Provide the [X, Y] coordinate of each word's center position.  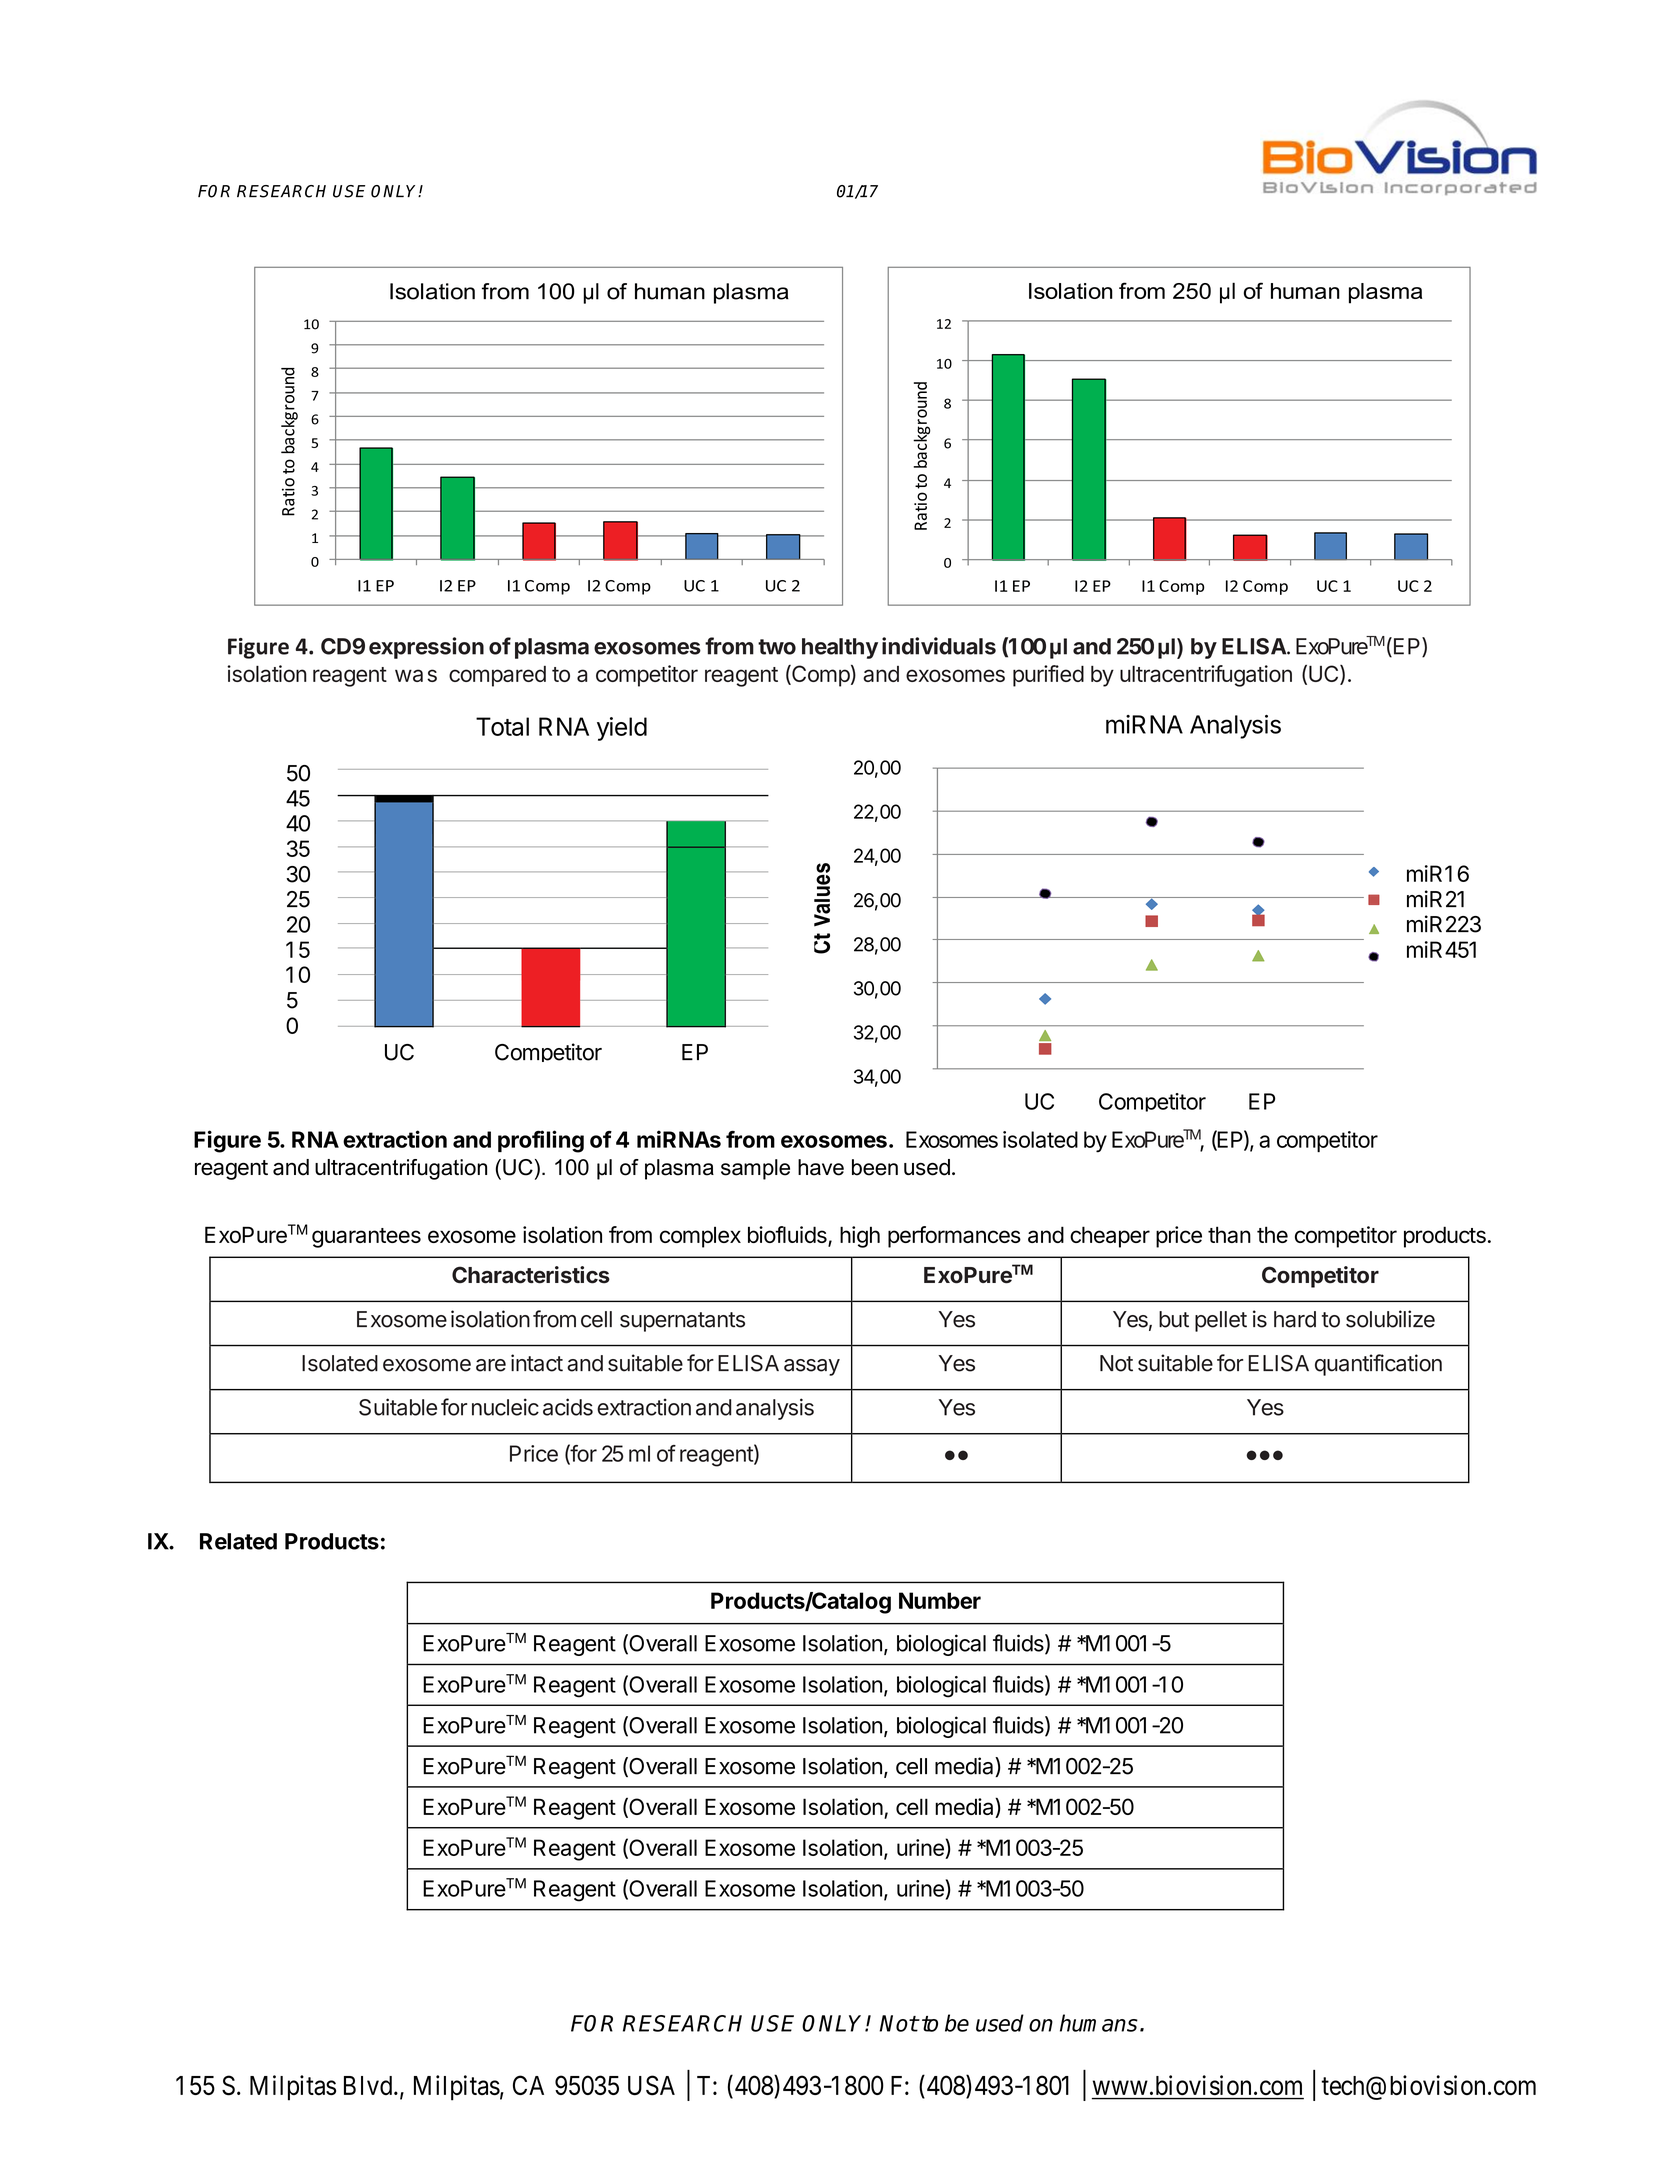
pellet [1221, 1321]
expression [426, 648]
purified [1048, 676]
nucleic [505, 1407]
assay [812, 1367]
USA [651, 2085]
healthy [840, 648]
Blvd [369, 2085]
